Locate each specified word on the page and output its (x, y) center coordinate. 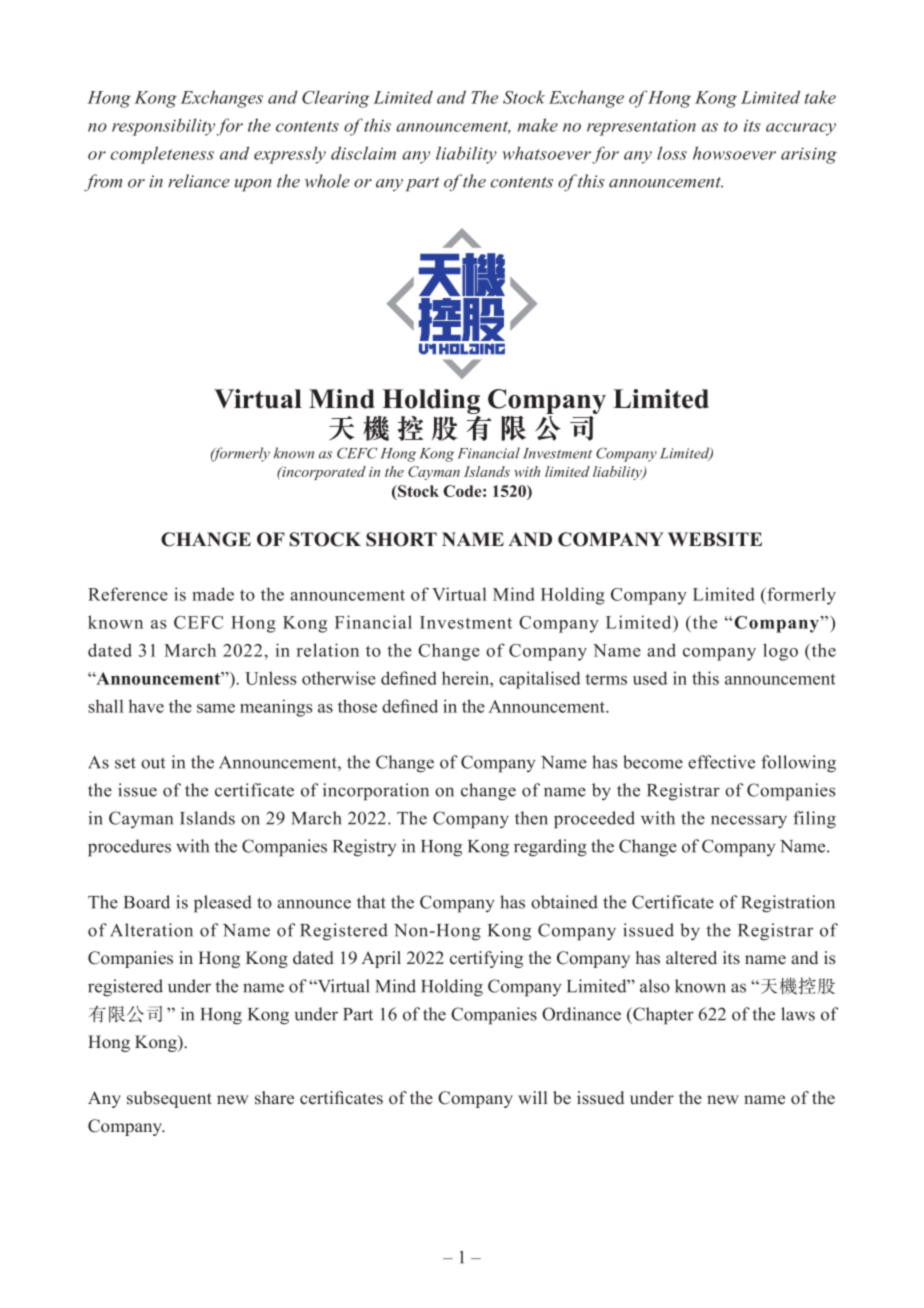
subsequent (169, 1099)
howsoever (734, 153)
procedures (129, 848)
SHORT (401, 539)
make (538, 125)
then (531, 818)
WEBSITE (715, 539)
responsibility (164, 127)
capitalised (539, 680)
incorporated (323, 473)
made (213, 594)
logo (780, 652)
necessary (749, 822)
